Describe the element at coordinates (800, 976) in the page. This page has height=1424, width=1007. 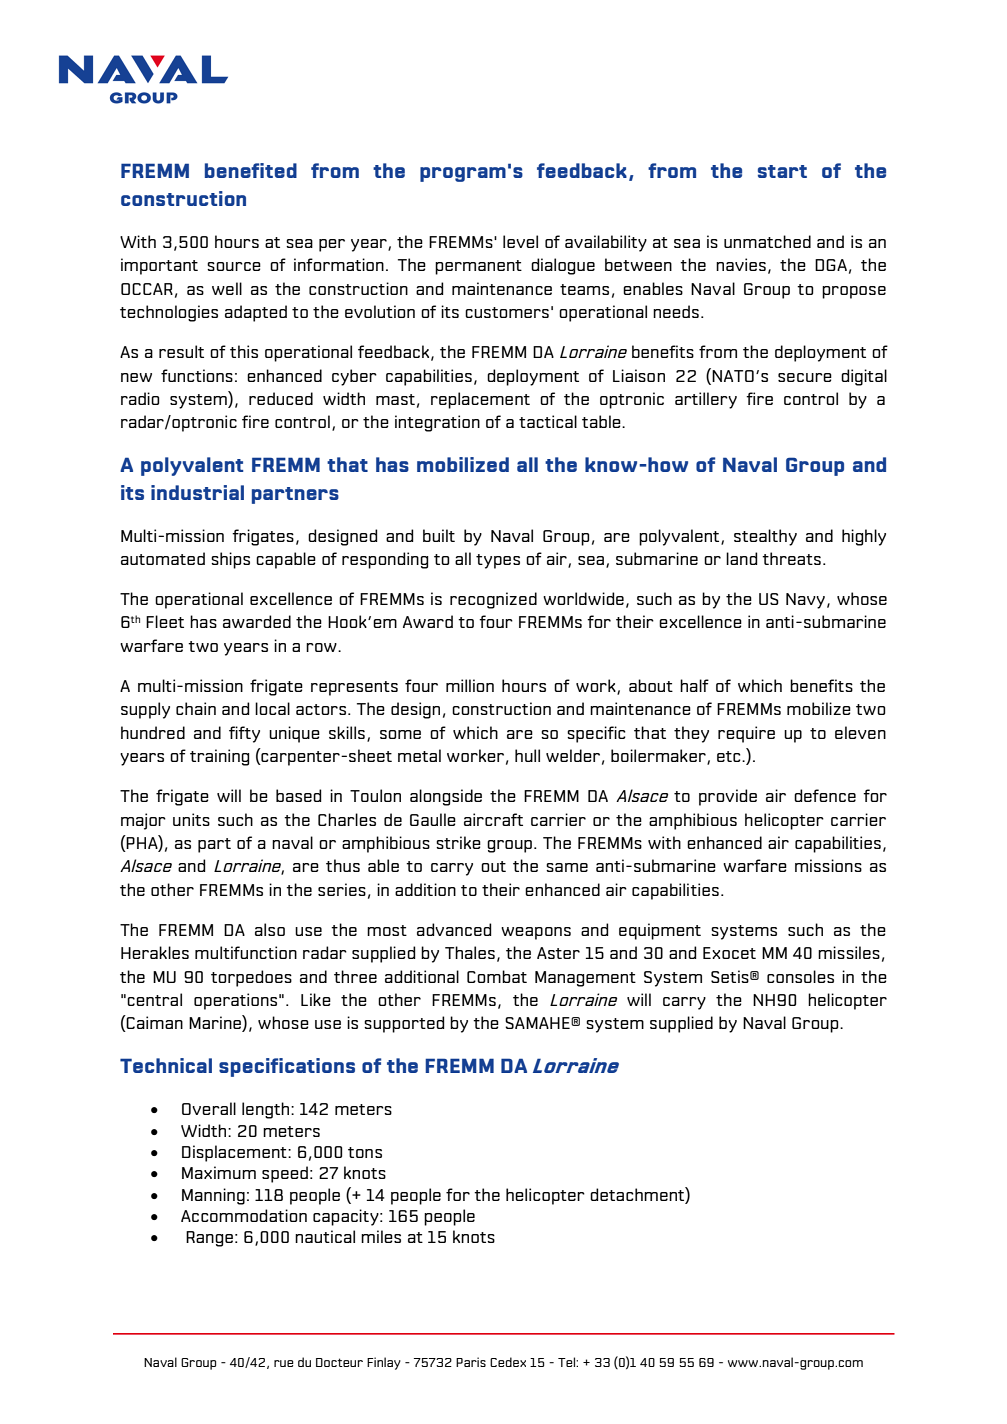
I see `consoles` at that location.
